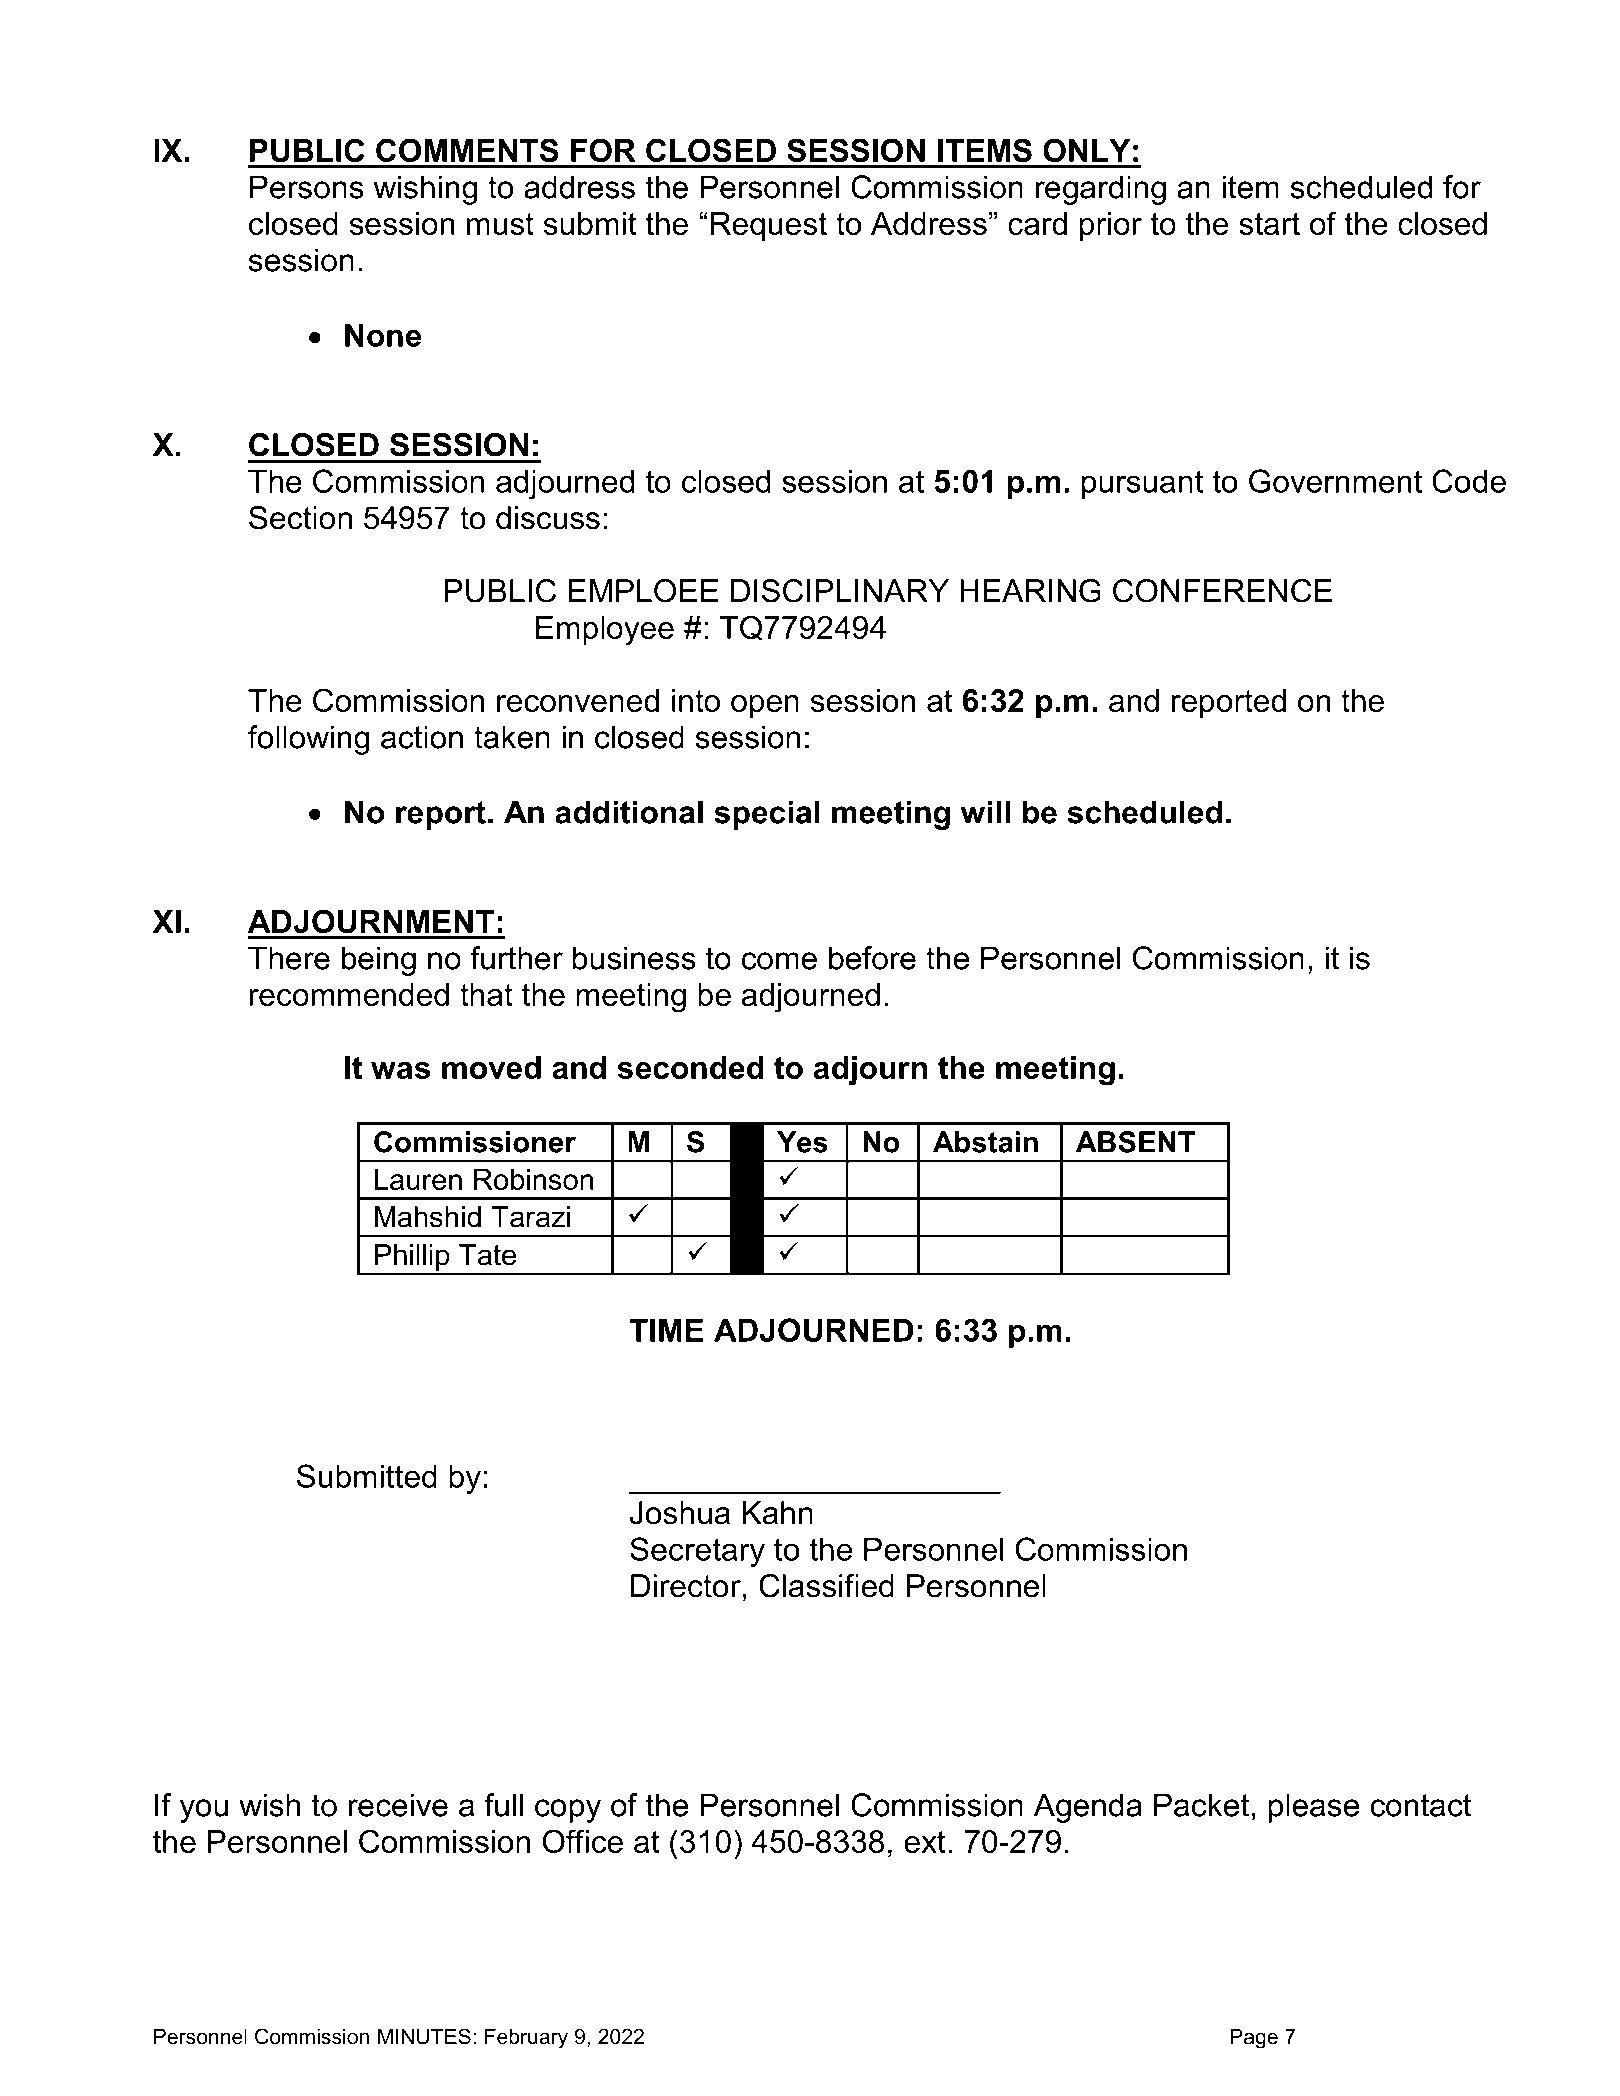  I want to click on please, so click(1314, 1808).
